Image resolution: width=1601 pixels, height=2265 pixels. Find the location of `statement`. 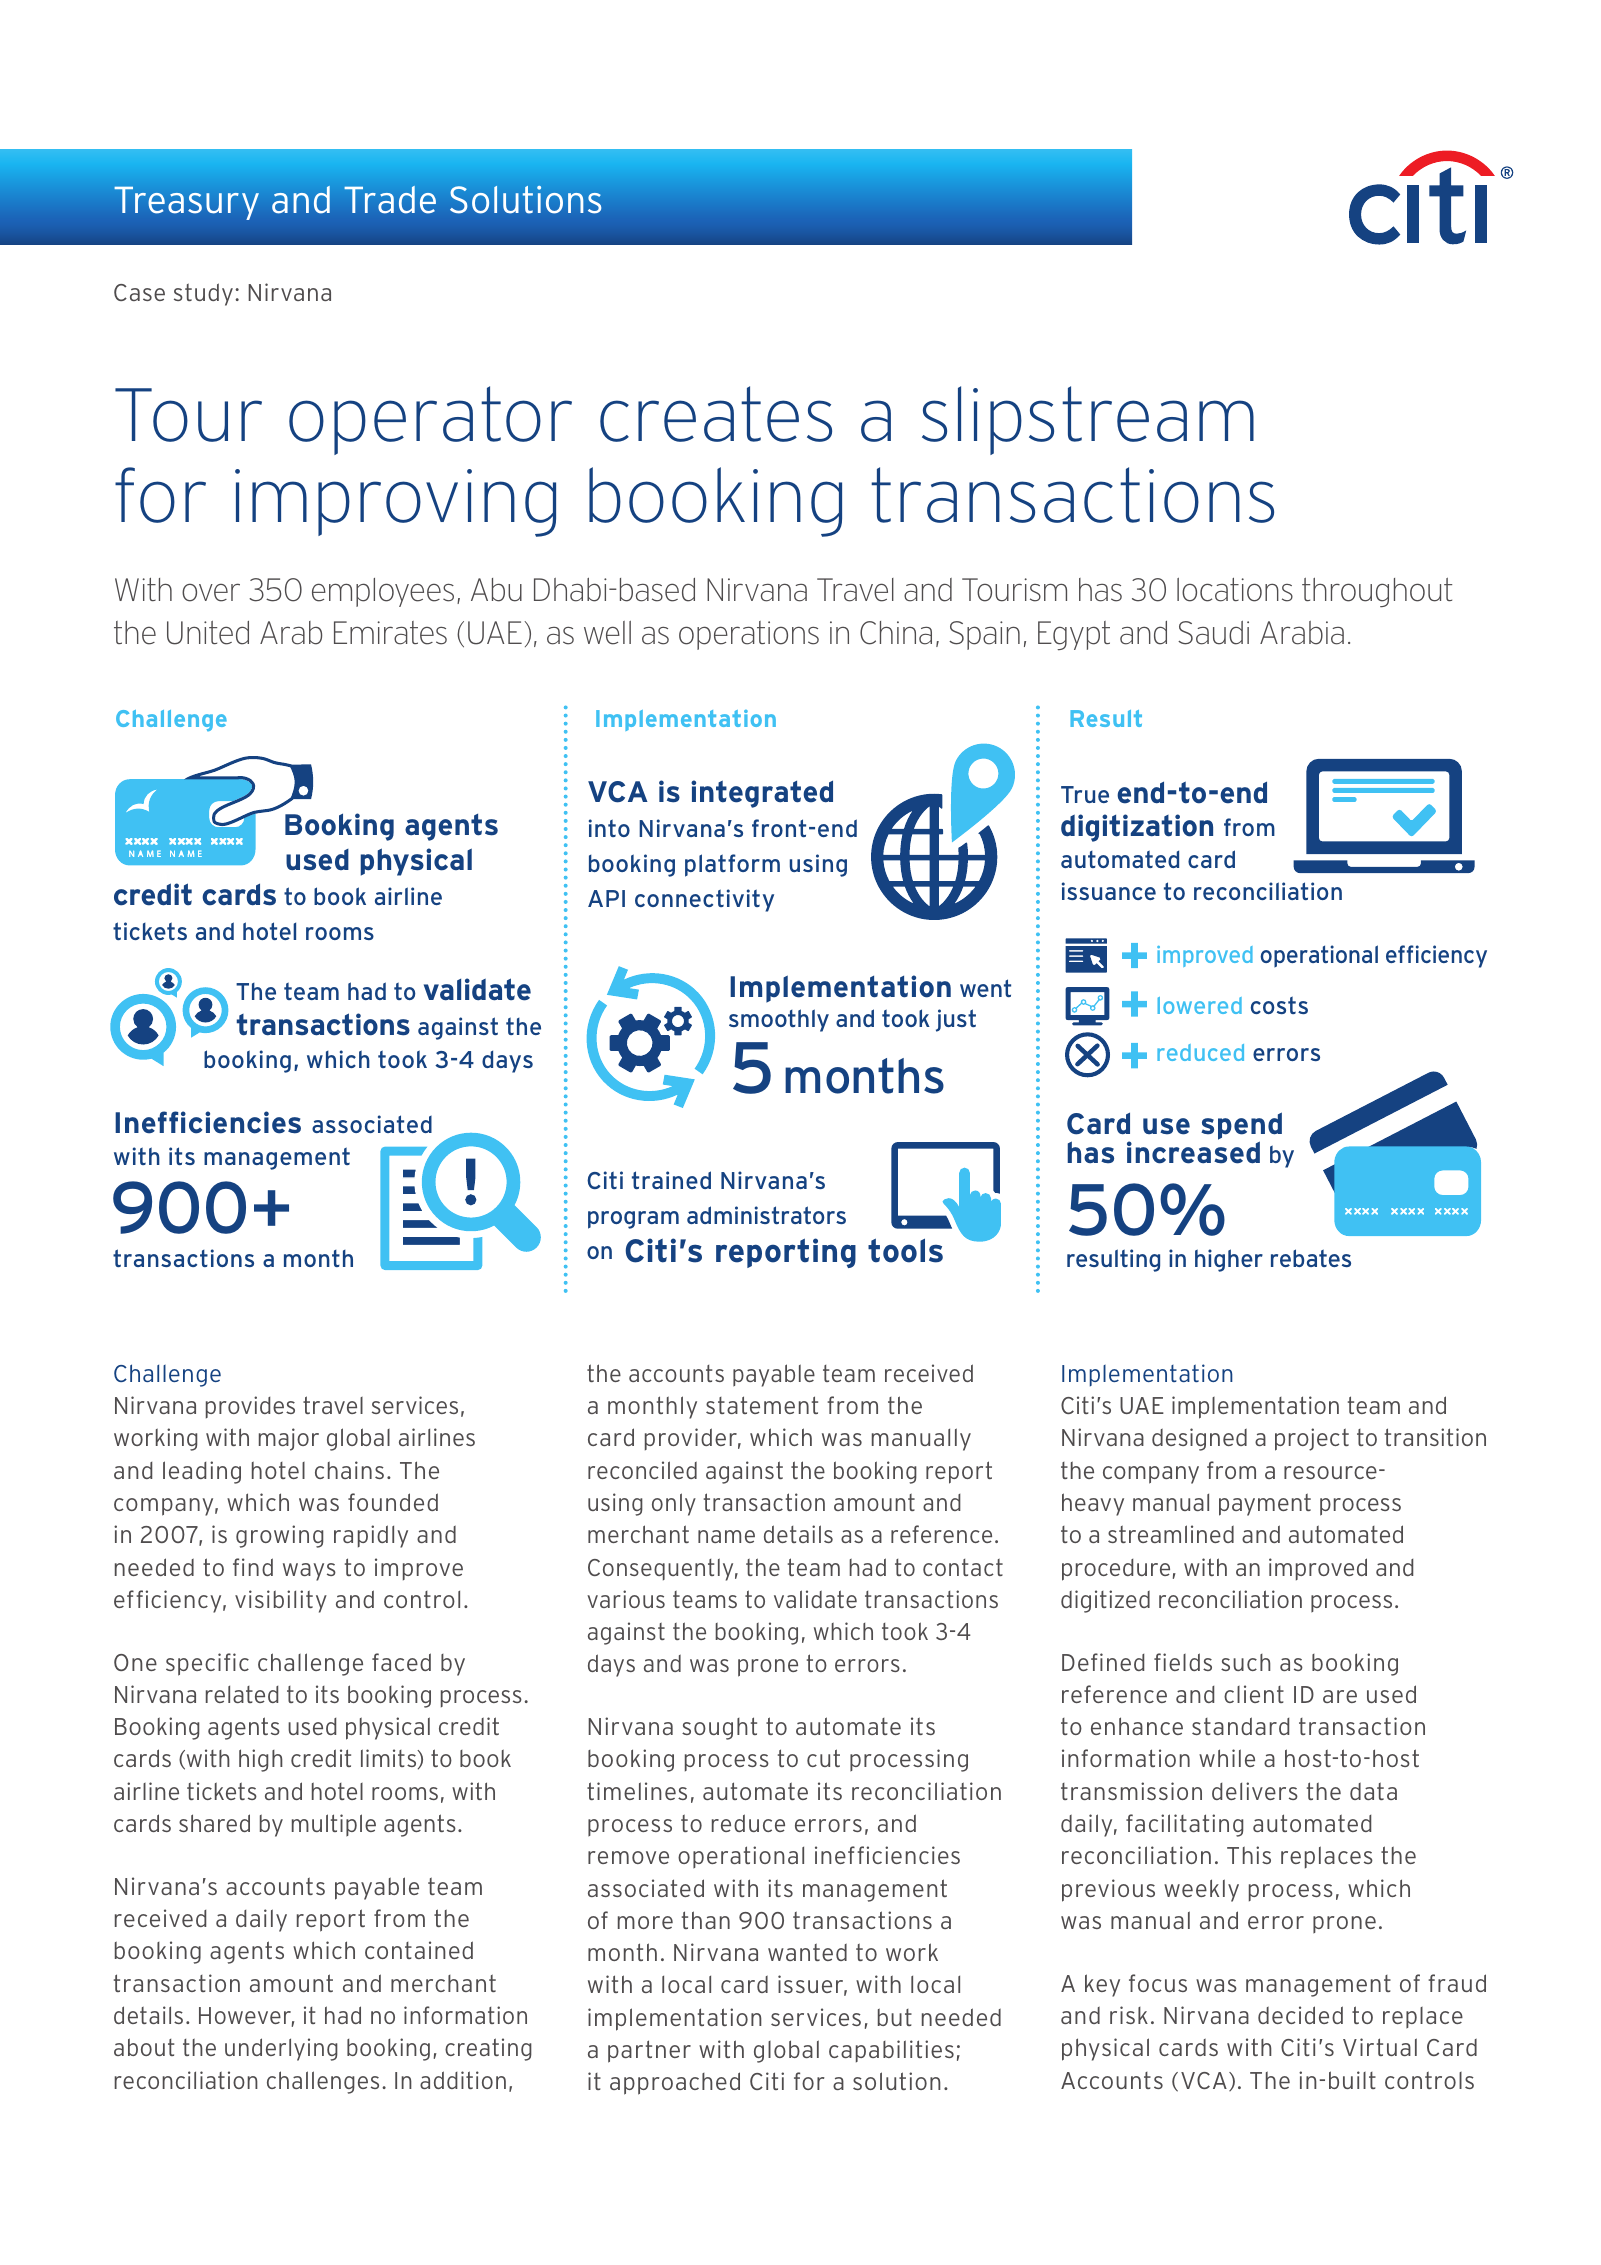

statement is located at coordinates (762, 1405).
